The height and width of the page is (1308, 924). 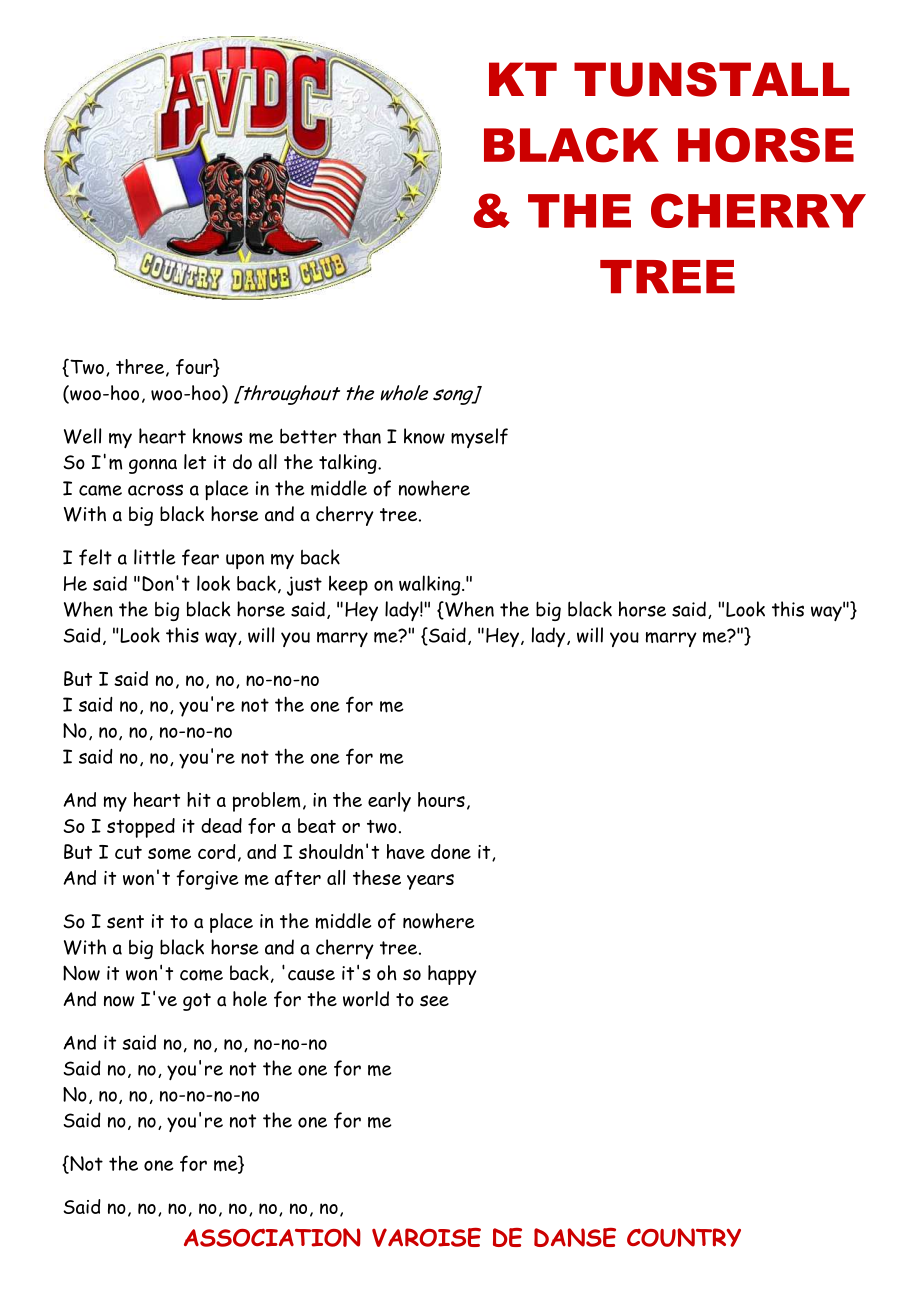 I want to click on than, so click(x=362, y=436).
